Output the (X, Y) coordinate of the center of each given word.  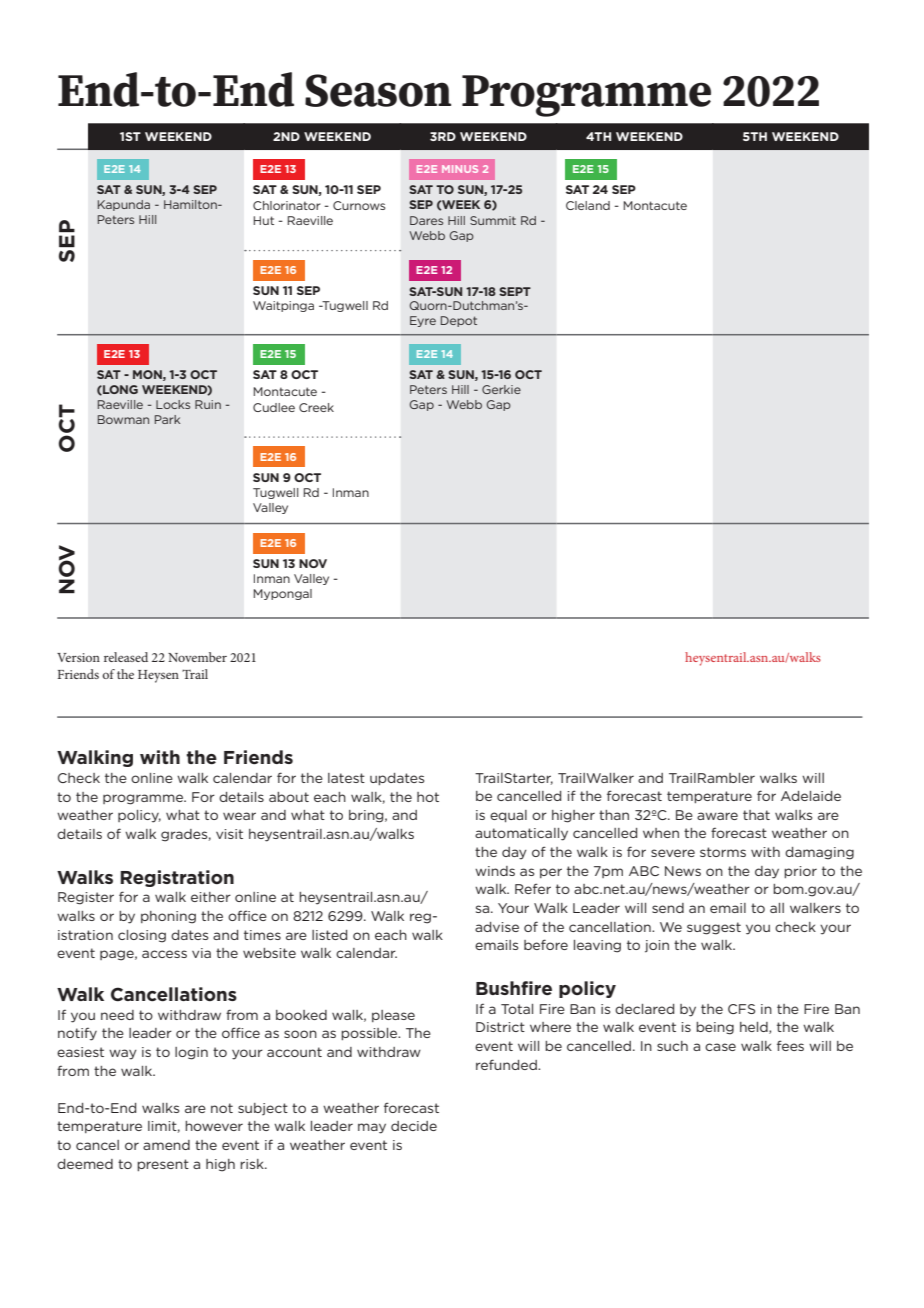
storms (723, 852)
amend (166, 1145)
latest (346, 778)
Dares (426, 220)
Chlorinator (286, 205)
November (197, 657)
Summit (493, 220)
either (211, 897)
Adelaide (811, 796)
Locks (173, 404)
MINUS (460, 169)
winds (495, 871)
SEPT (515, 291)
